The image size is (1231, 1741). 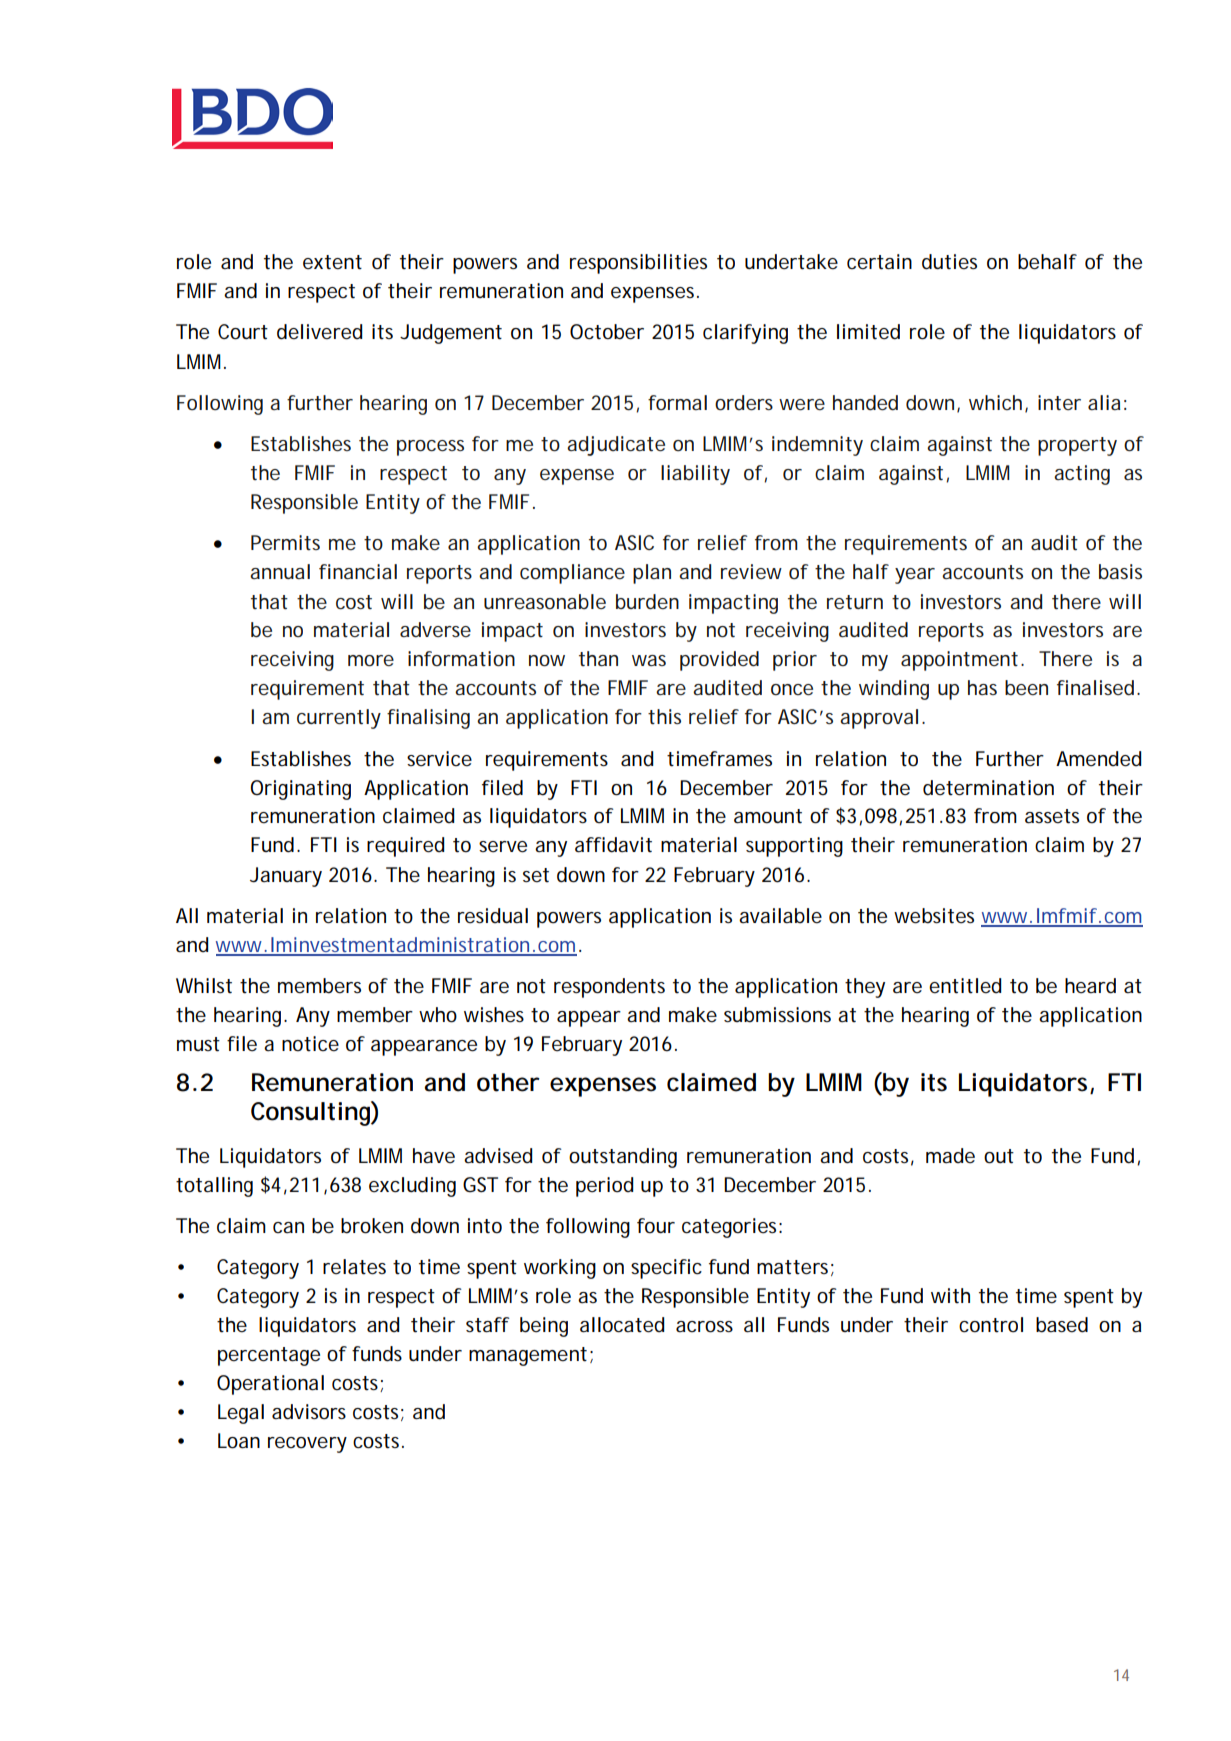 I want to click on responsibilities, so click(x=638, y=264).
